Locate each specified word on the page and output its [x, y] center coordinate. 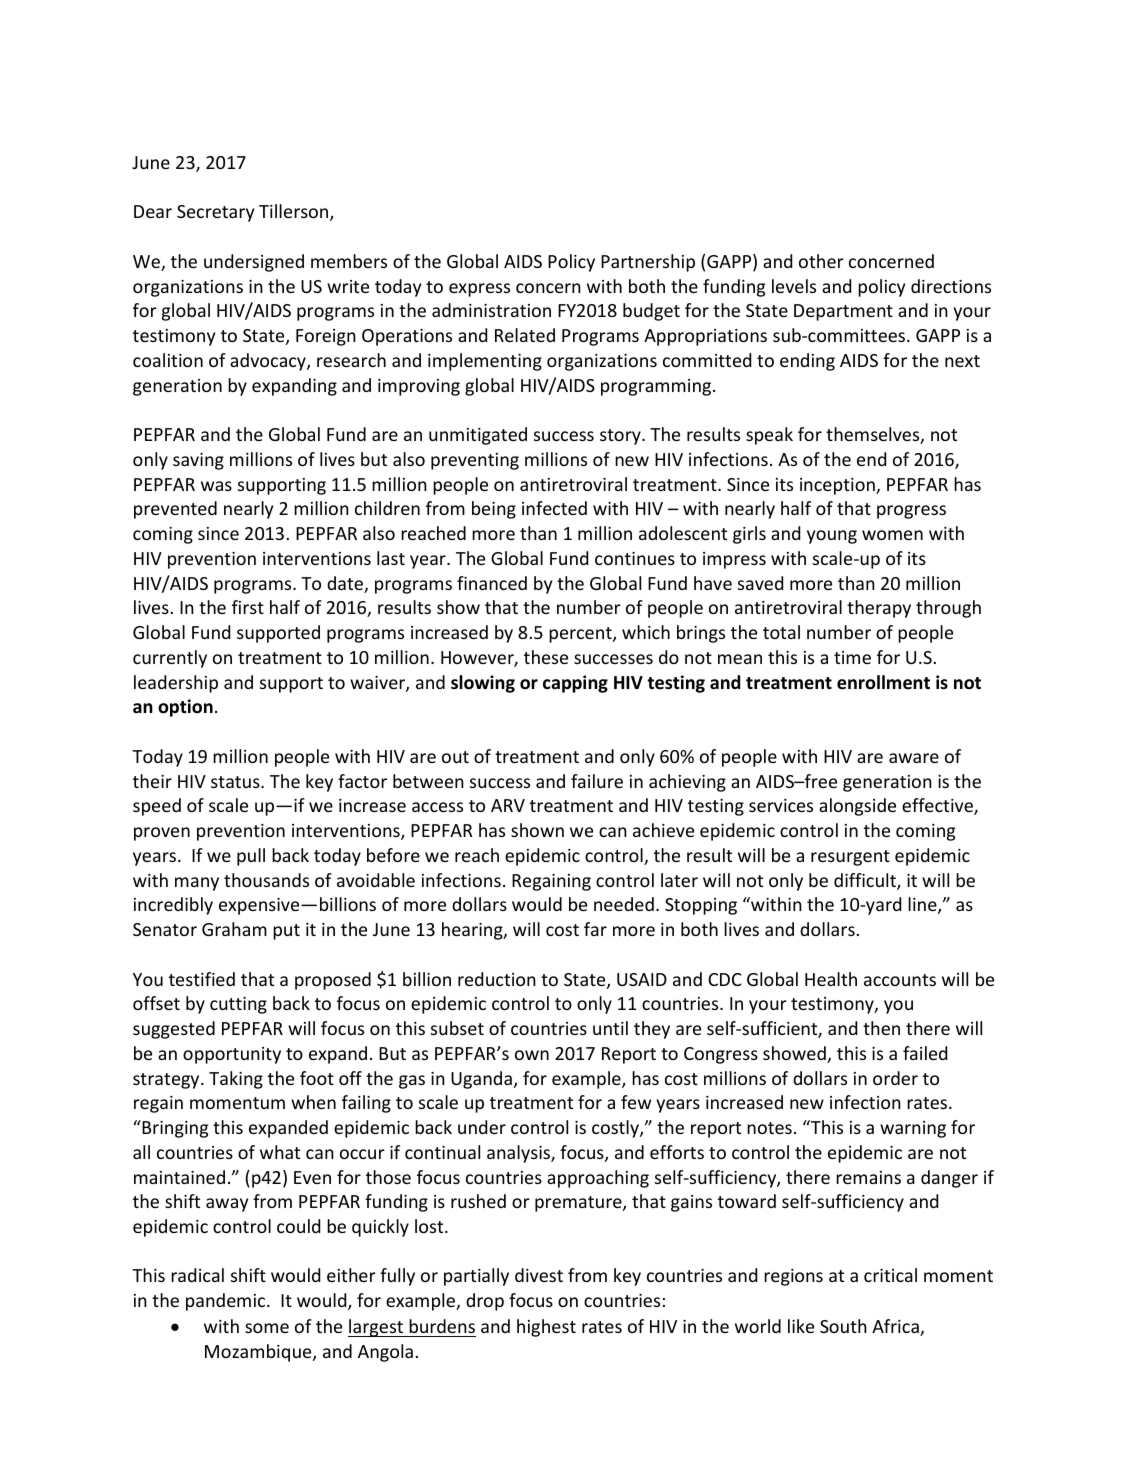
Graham [234, 929]
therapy [879, 609]
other [821, 261]
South [843, 1326]
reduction [497, 979]
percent [581, 635]
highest [546, 1328]
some [267, 1328]
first [248, 607]
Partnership [648, 263]
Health [831, 979]
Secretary [215, 213]
